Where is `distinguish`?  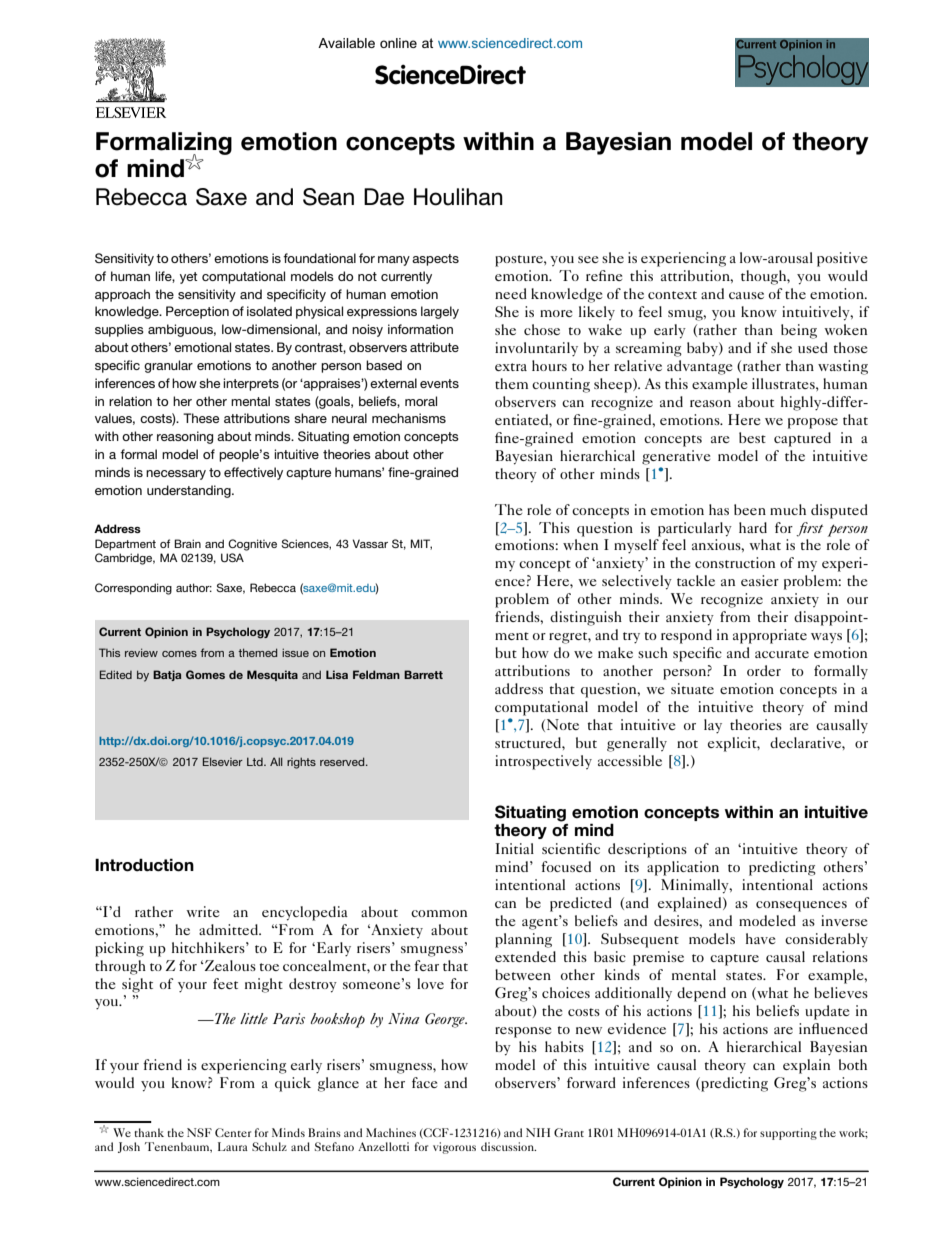 distinguish is located at coordinates (586, 618).
